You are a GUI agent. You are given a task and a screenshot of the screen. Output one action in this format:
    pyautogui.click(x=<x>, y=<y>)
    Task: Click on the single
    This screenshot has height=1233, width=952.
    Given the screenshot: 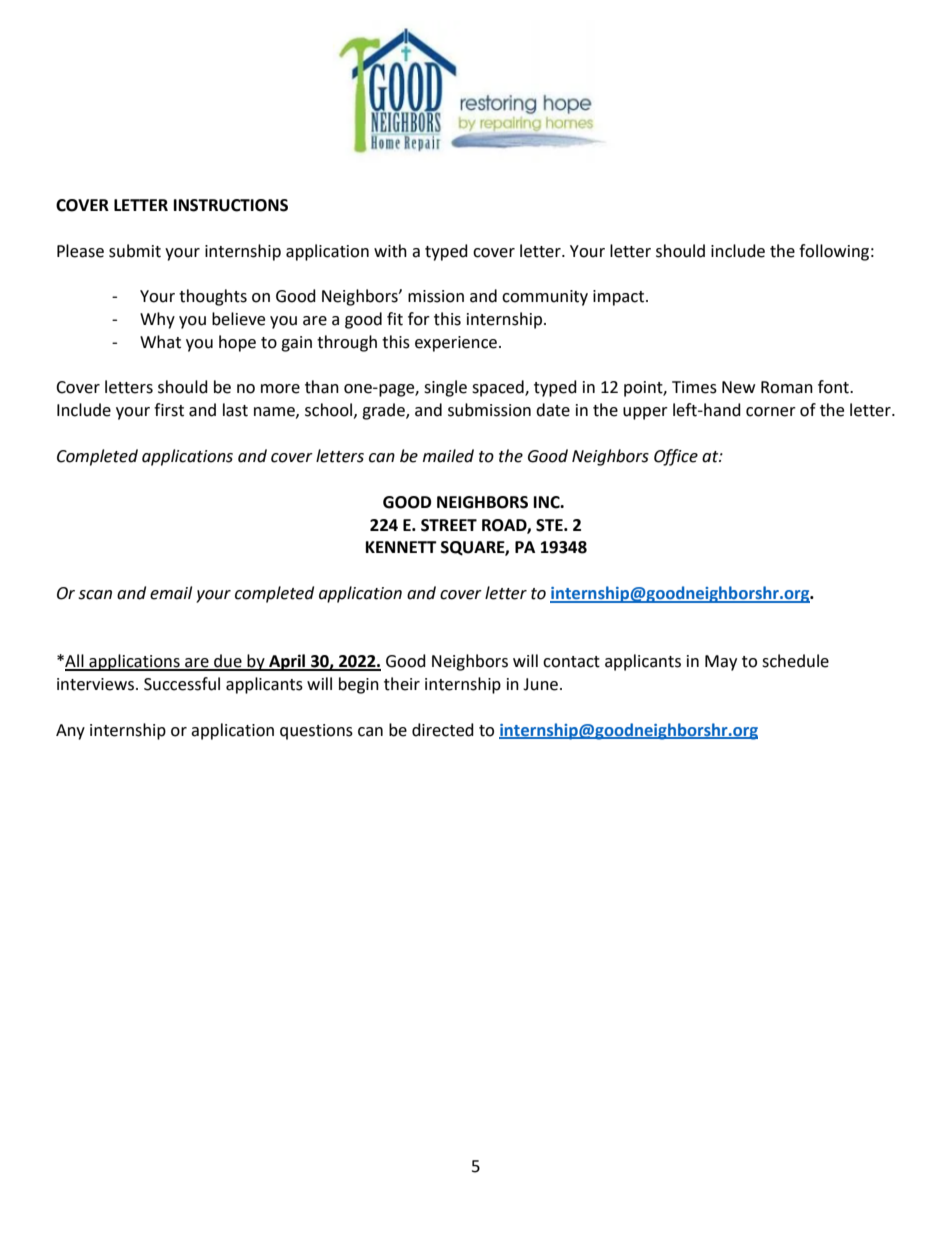 What is the action you would take?
    pyautogui.click(x=445, y=388)
